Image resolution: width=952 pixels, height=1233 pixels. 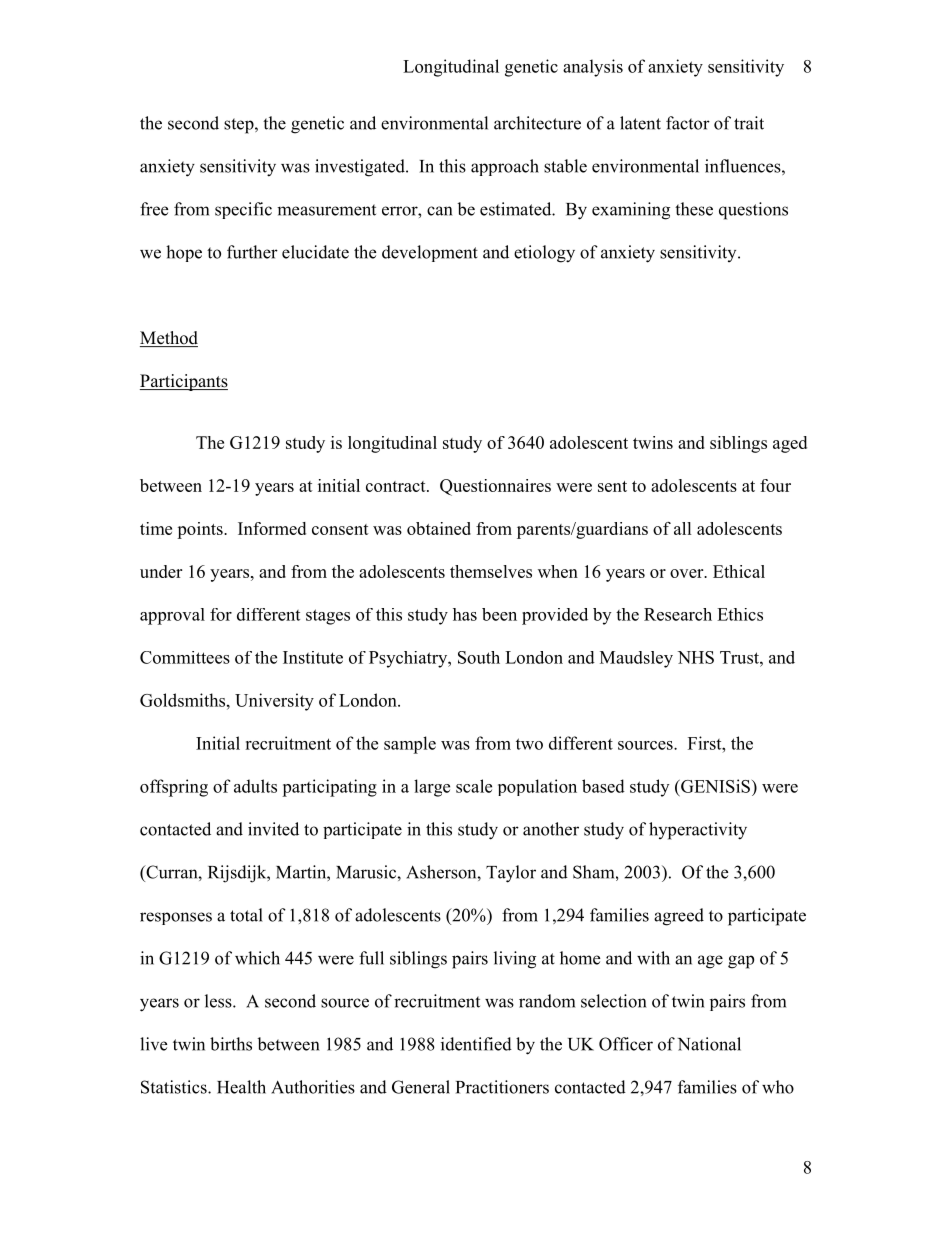 What do you see at coordinates (273, 829) in the page?
I see `invited` at bounding box center [273, 829].
